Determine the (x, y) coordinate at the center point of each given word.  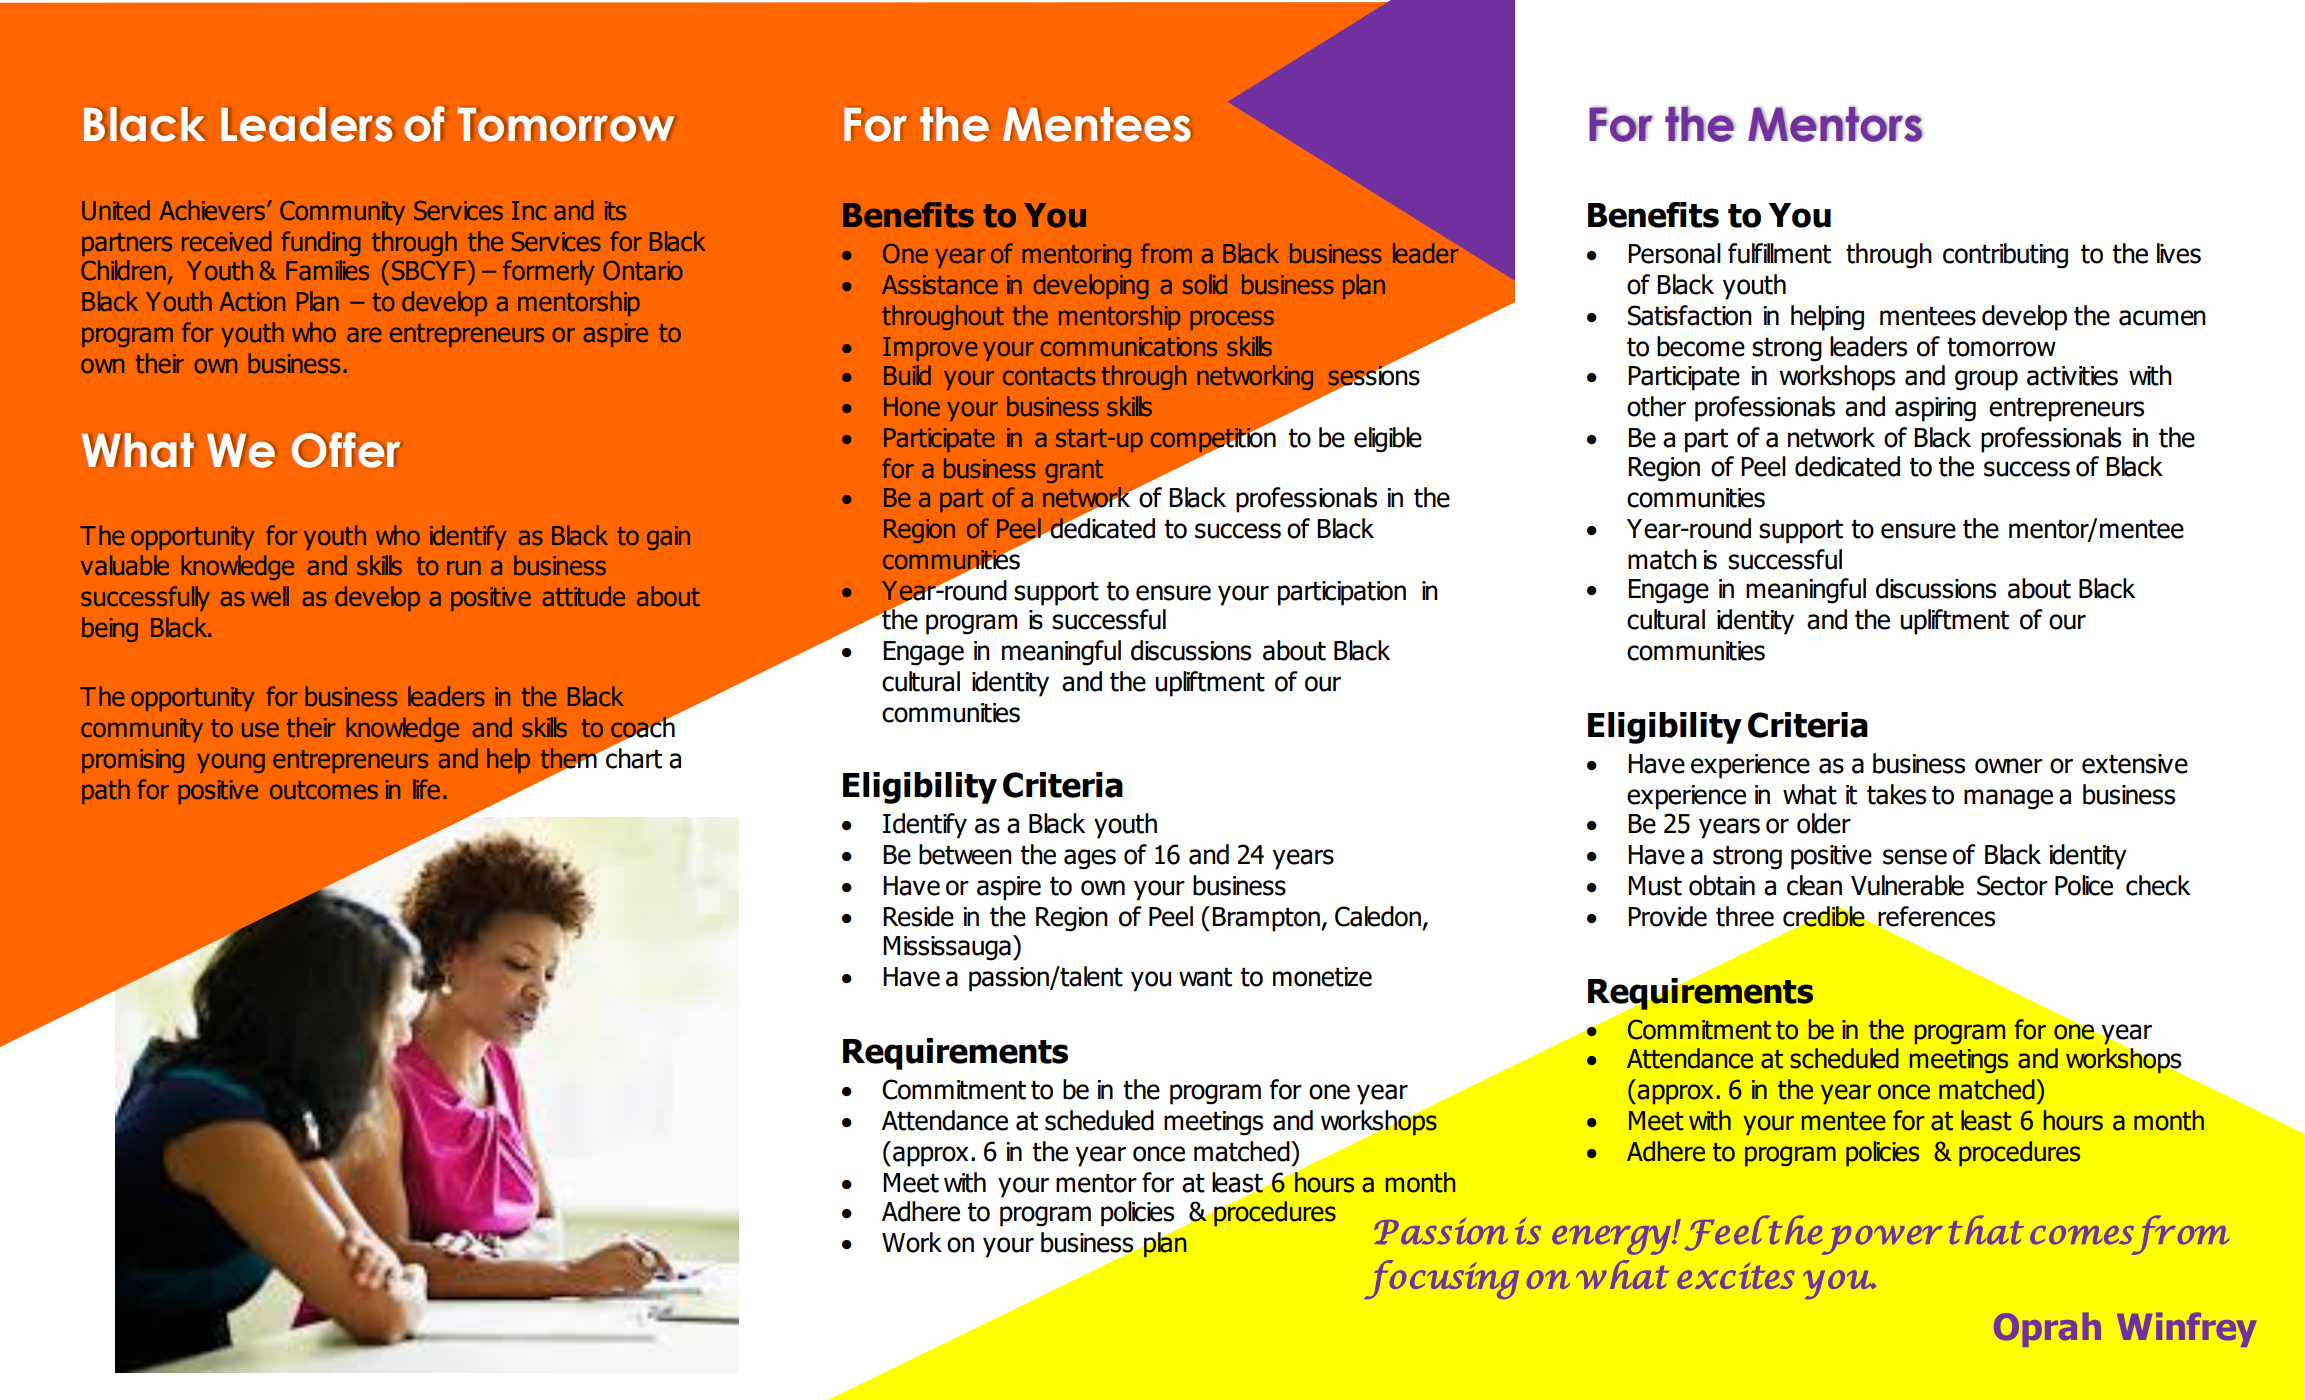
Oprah (2047, 1330)
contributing (2005, 256)
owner (2009, 766)
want (1205, 977)
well (270, 596)
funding (321, 243)
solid (1205, 284)
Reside (918, 916)
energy (1612, 1240)
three (1745, 916)
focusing (1441, 1279)
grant (1074, 471)
